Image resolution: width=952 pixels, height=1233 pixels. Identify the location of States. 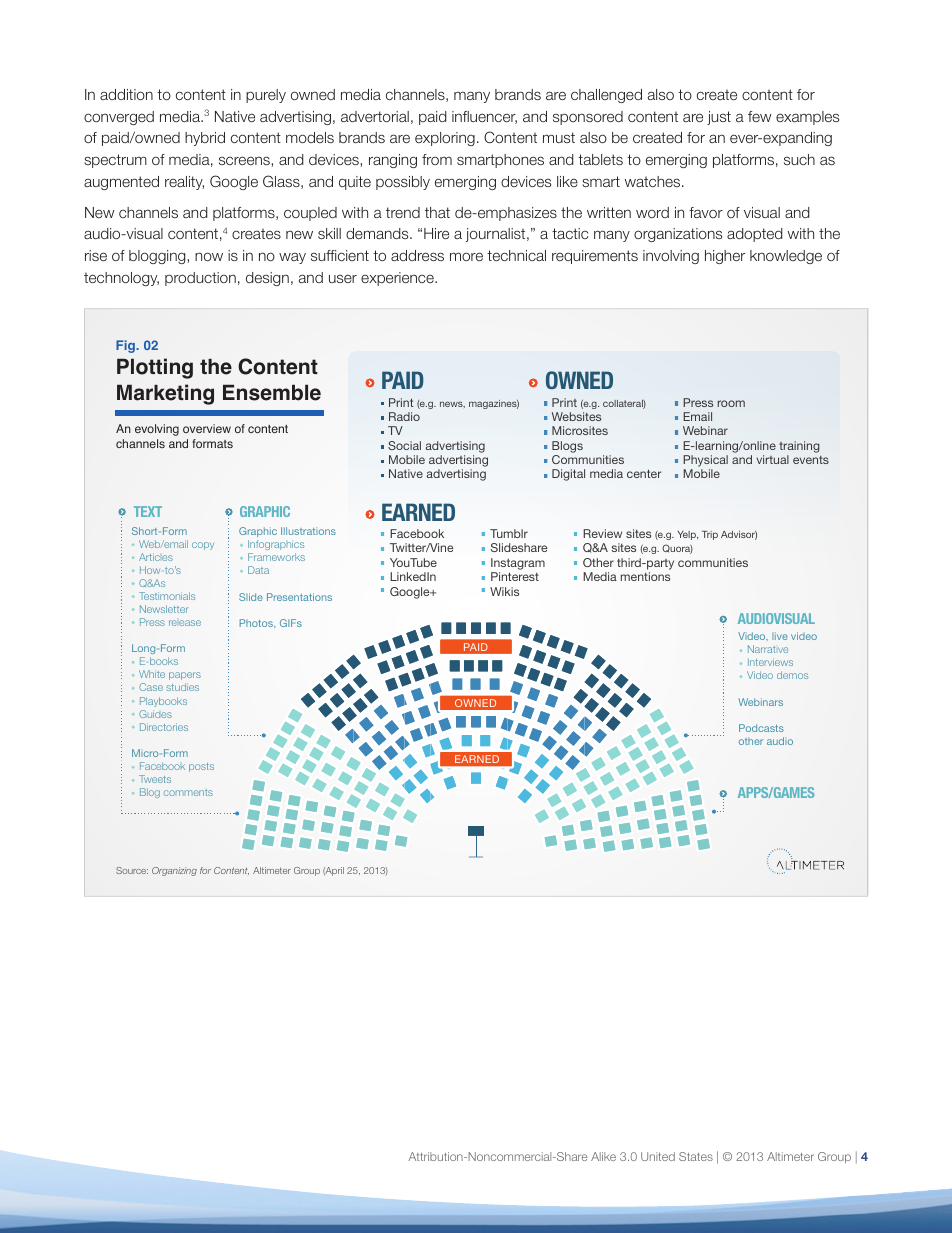
(696, 1156).
